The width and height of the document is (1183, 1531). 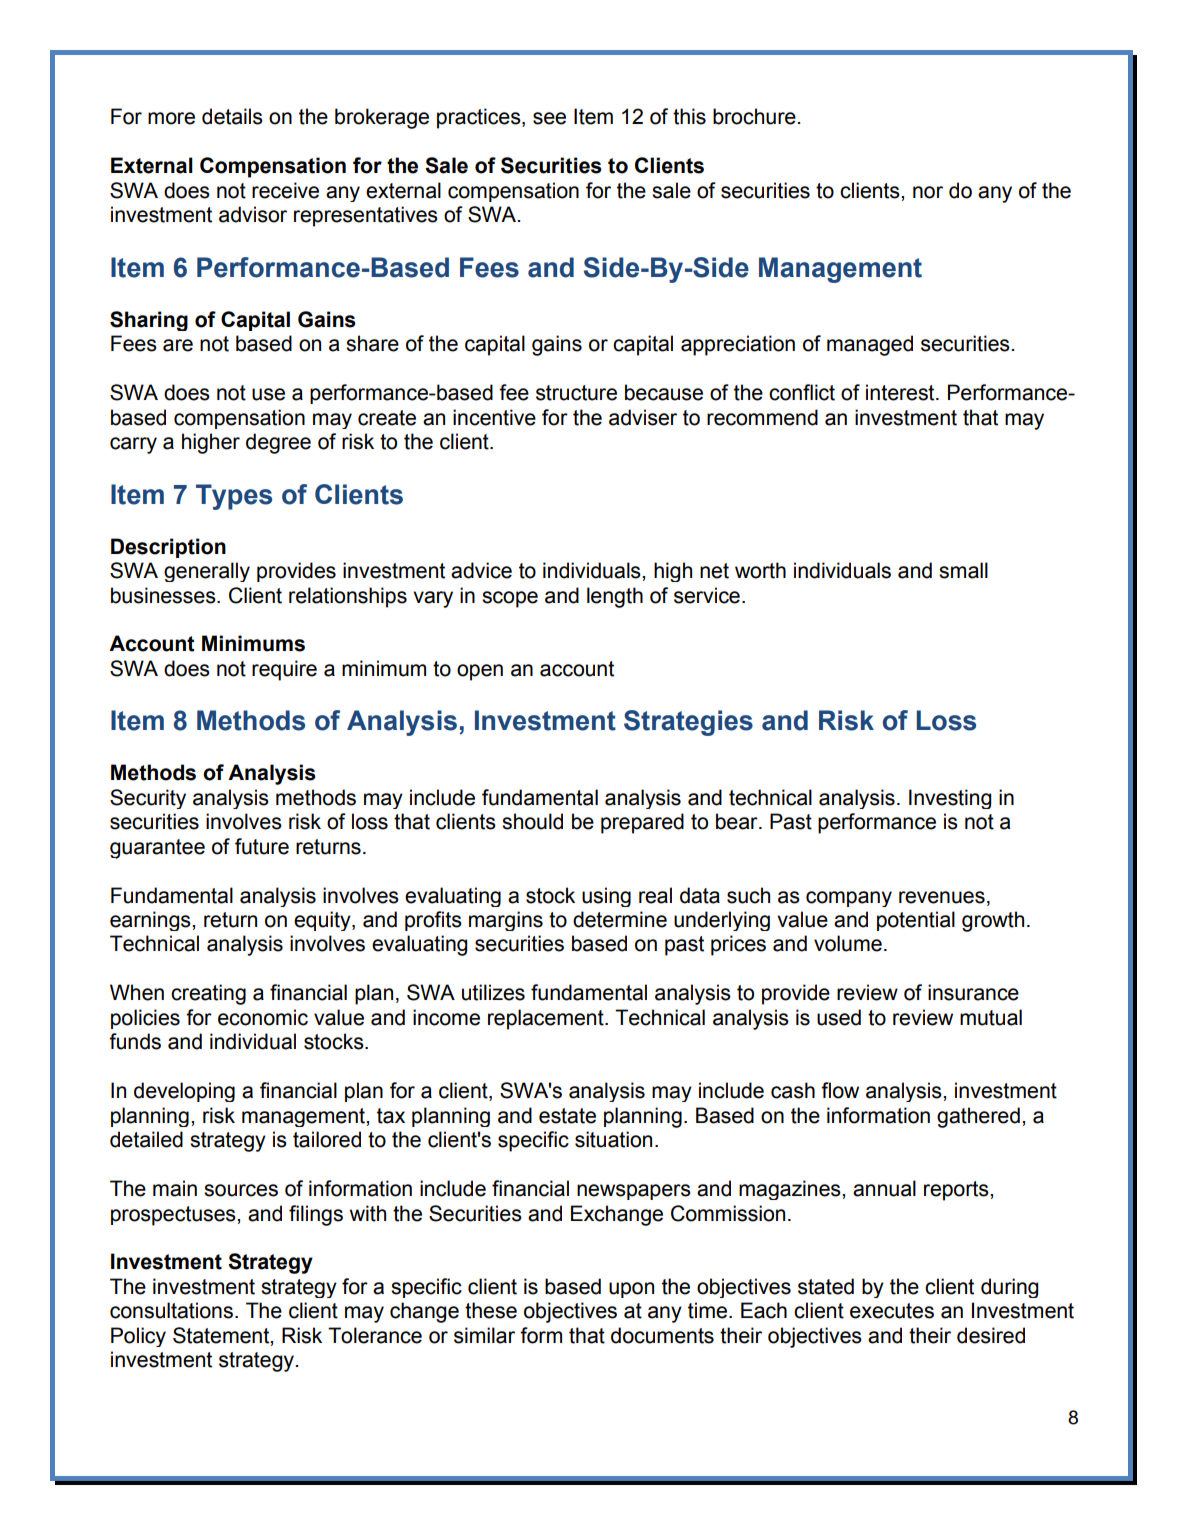 I want to click on used, so click(x=839, y=1017).
